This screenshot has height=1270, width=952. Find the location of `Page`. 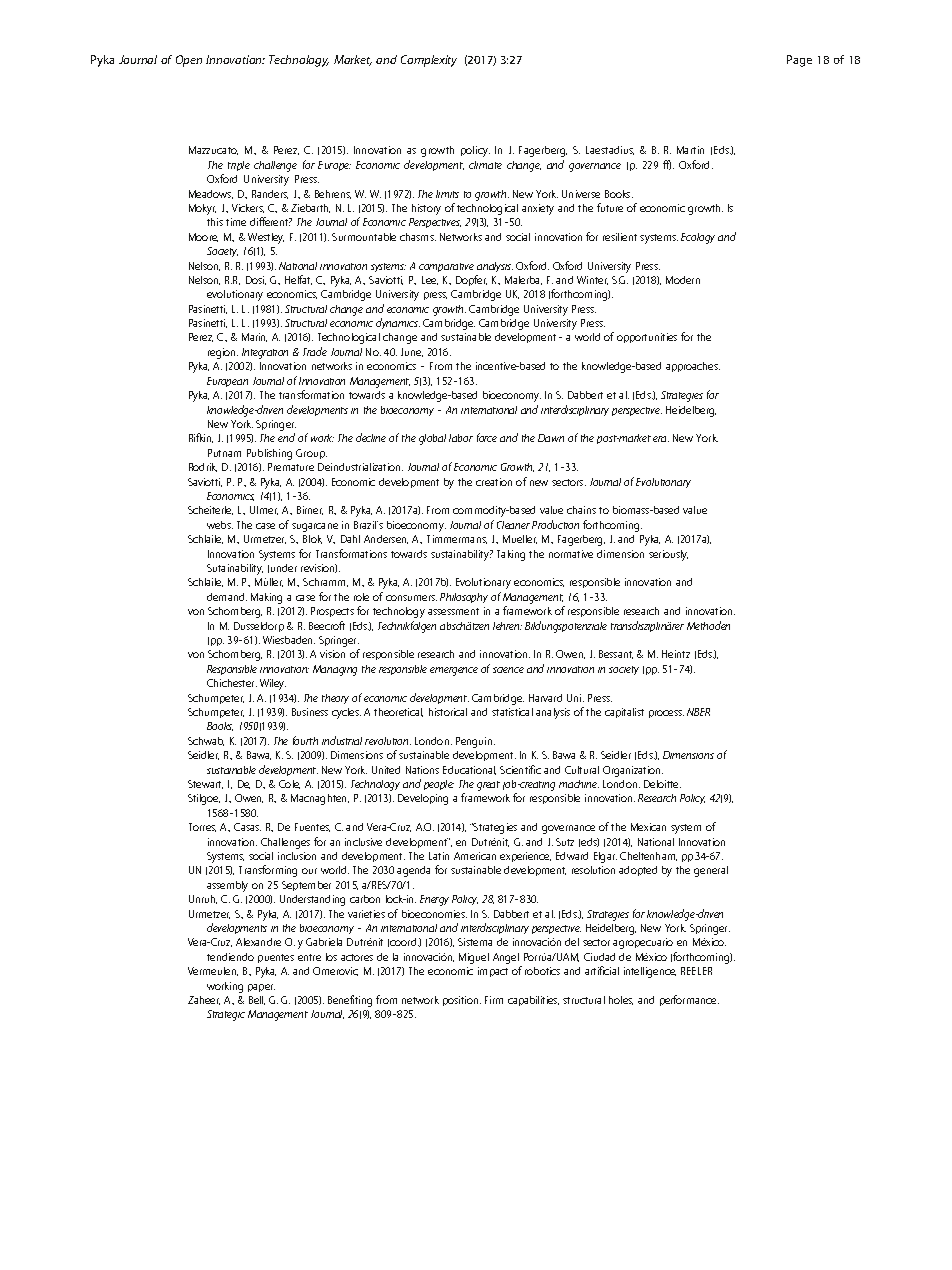

Page is located at coordinates (799, 61).
